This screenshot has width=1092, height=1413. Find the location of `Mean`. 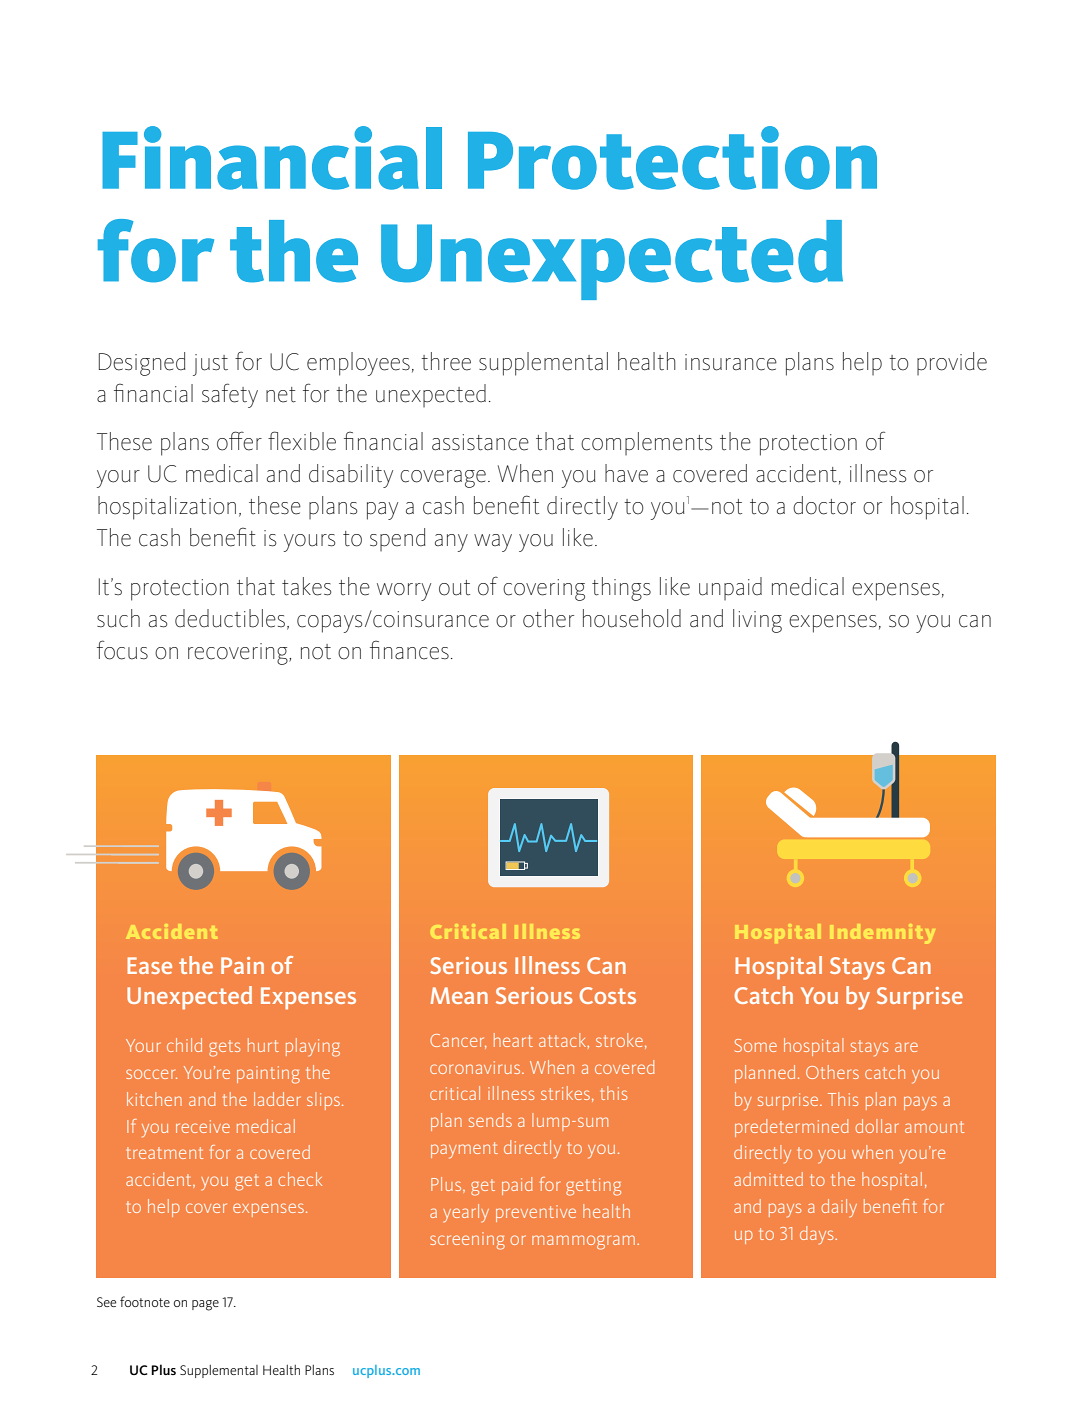

Mean is located at coordinates (459, 995).
